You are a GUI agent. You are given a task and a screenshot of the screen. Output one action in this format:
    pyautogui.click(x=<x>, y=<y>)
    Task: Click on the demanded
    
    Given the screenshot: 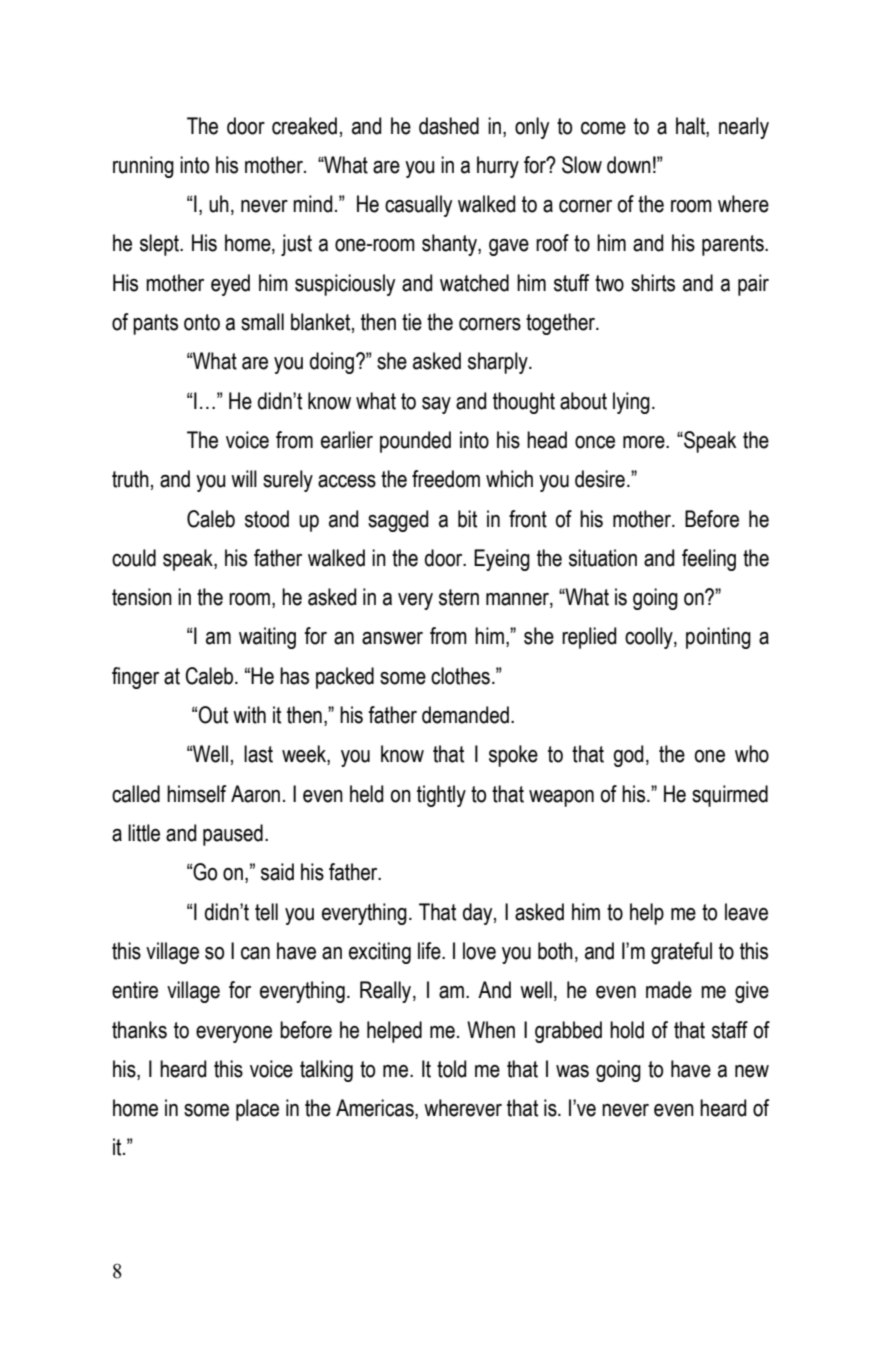 What is the action you would take?
    pyautogui.click(x=465, y=715)
